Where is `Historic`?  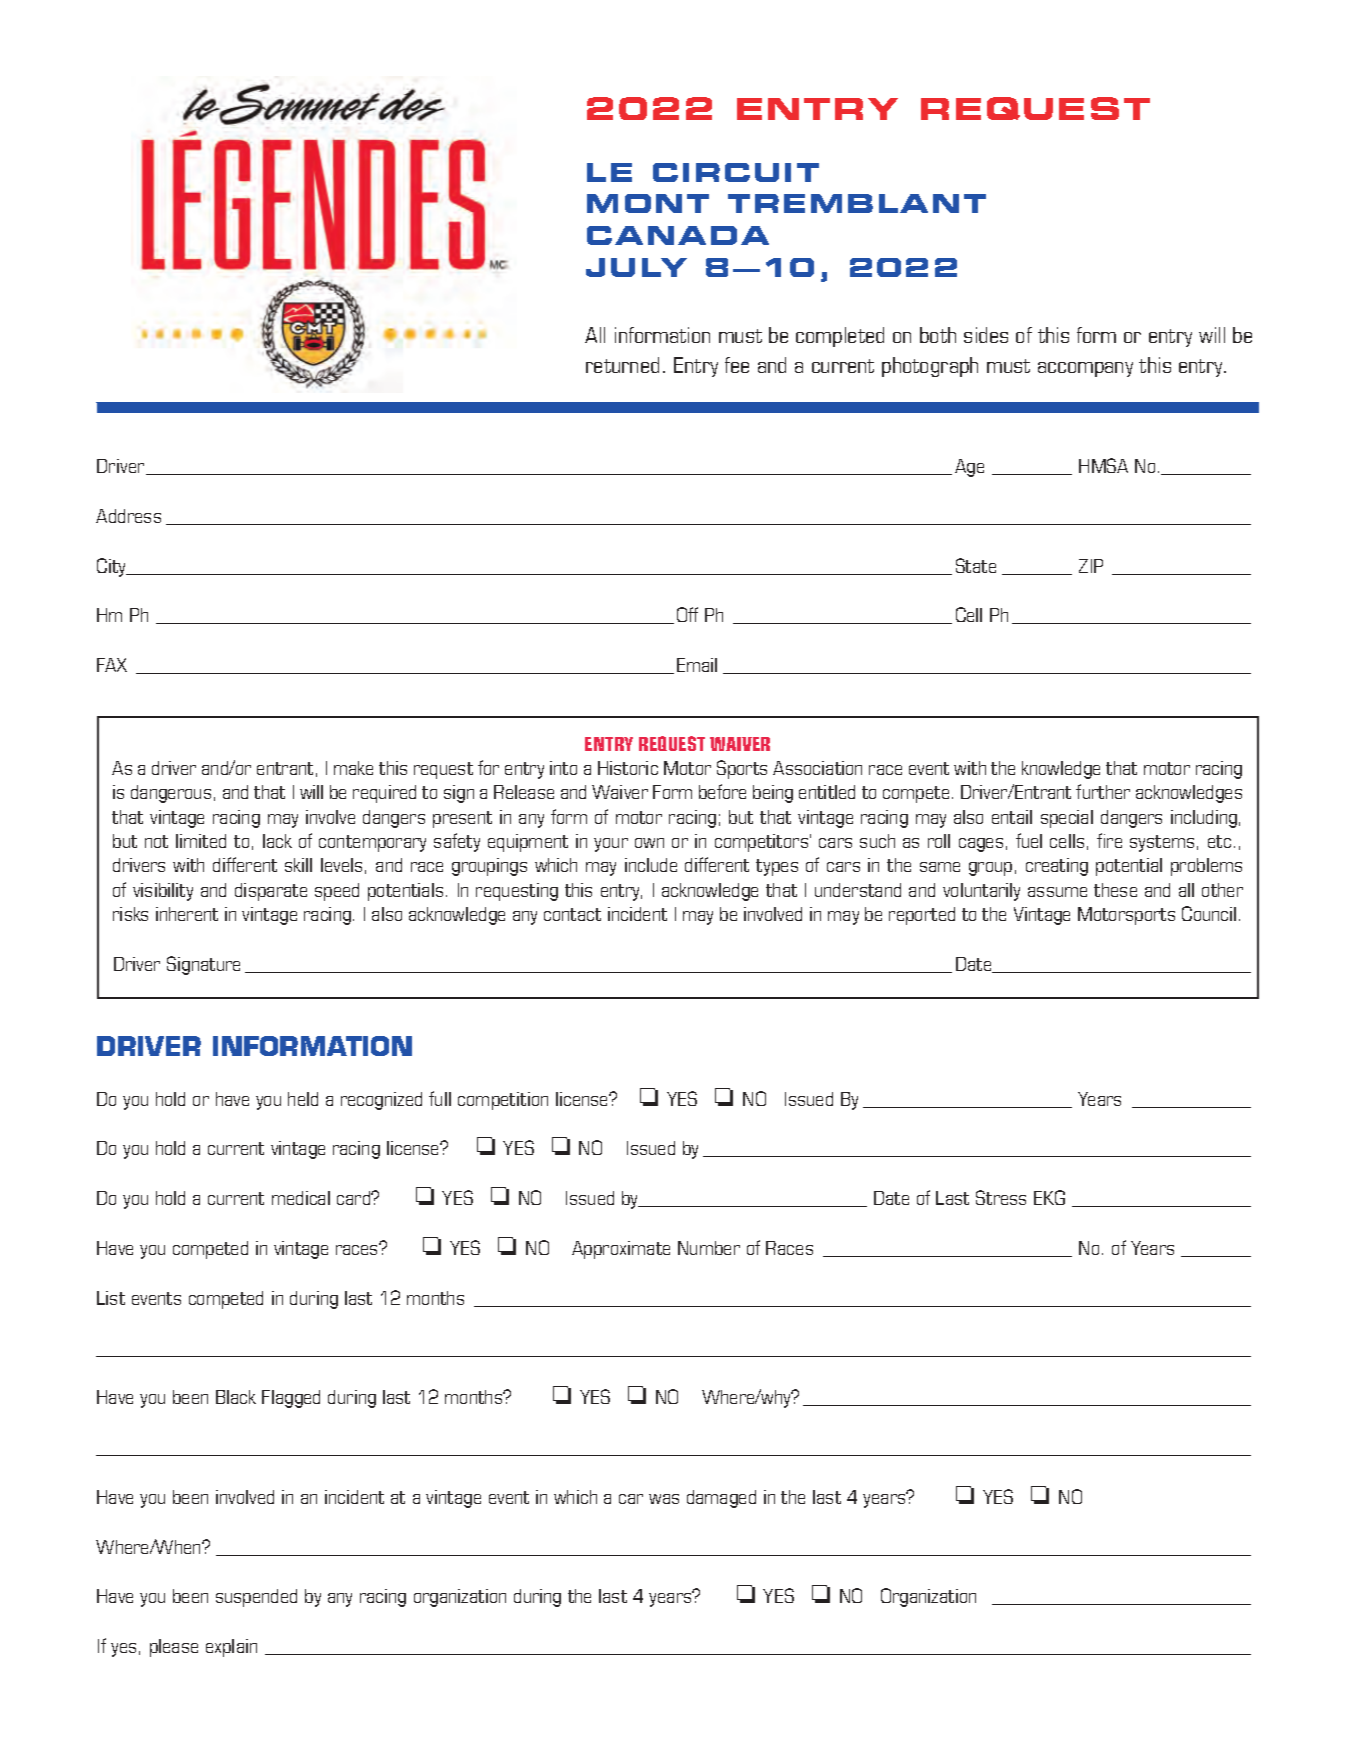
Historic is located at coordinates (628, 768).
